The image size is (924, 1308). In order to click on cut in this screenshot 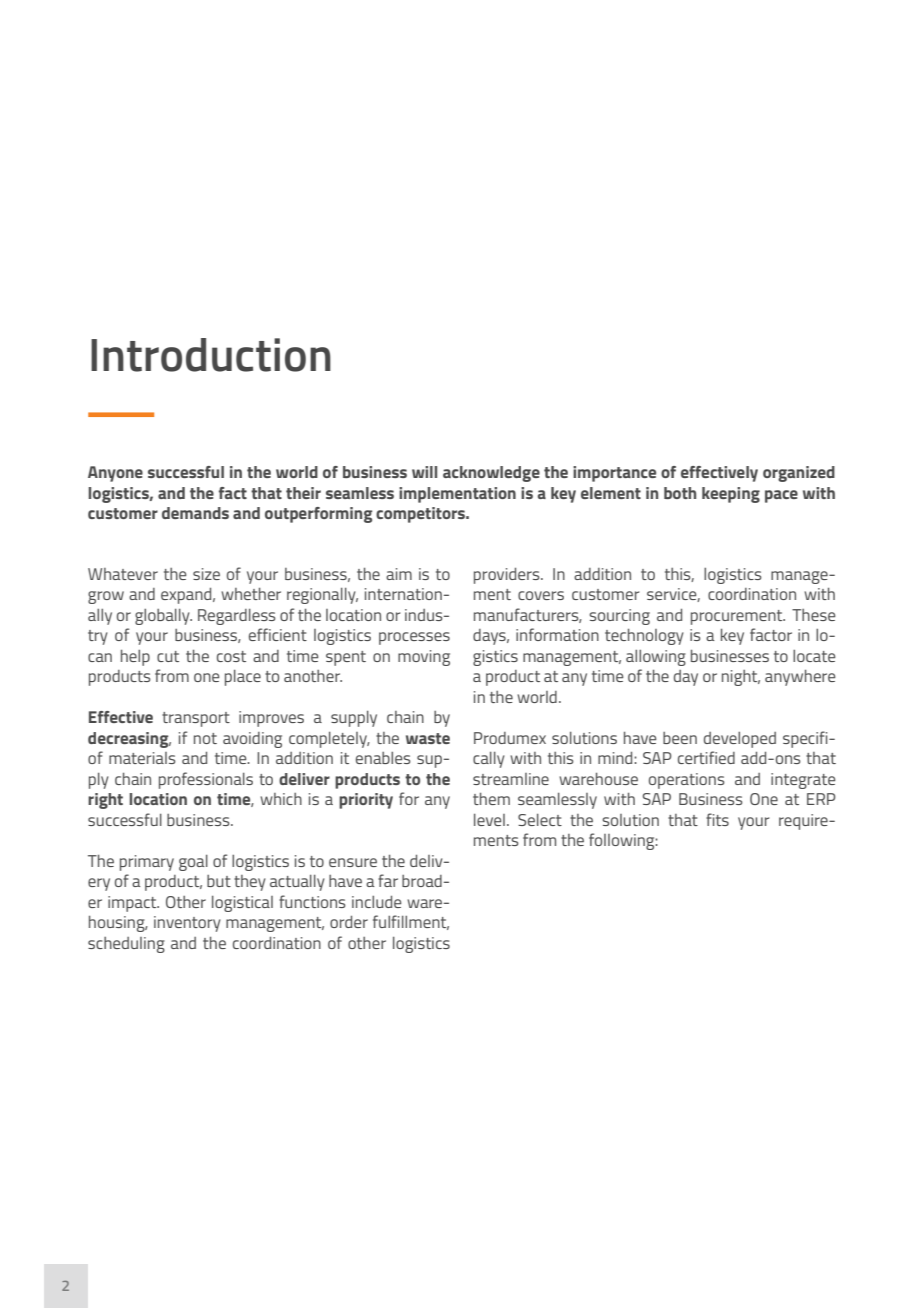, I will do `click(168, 656)`.
